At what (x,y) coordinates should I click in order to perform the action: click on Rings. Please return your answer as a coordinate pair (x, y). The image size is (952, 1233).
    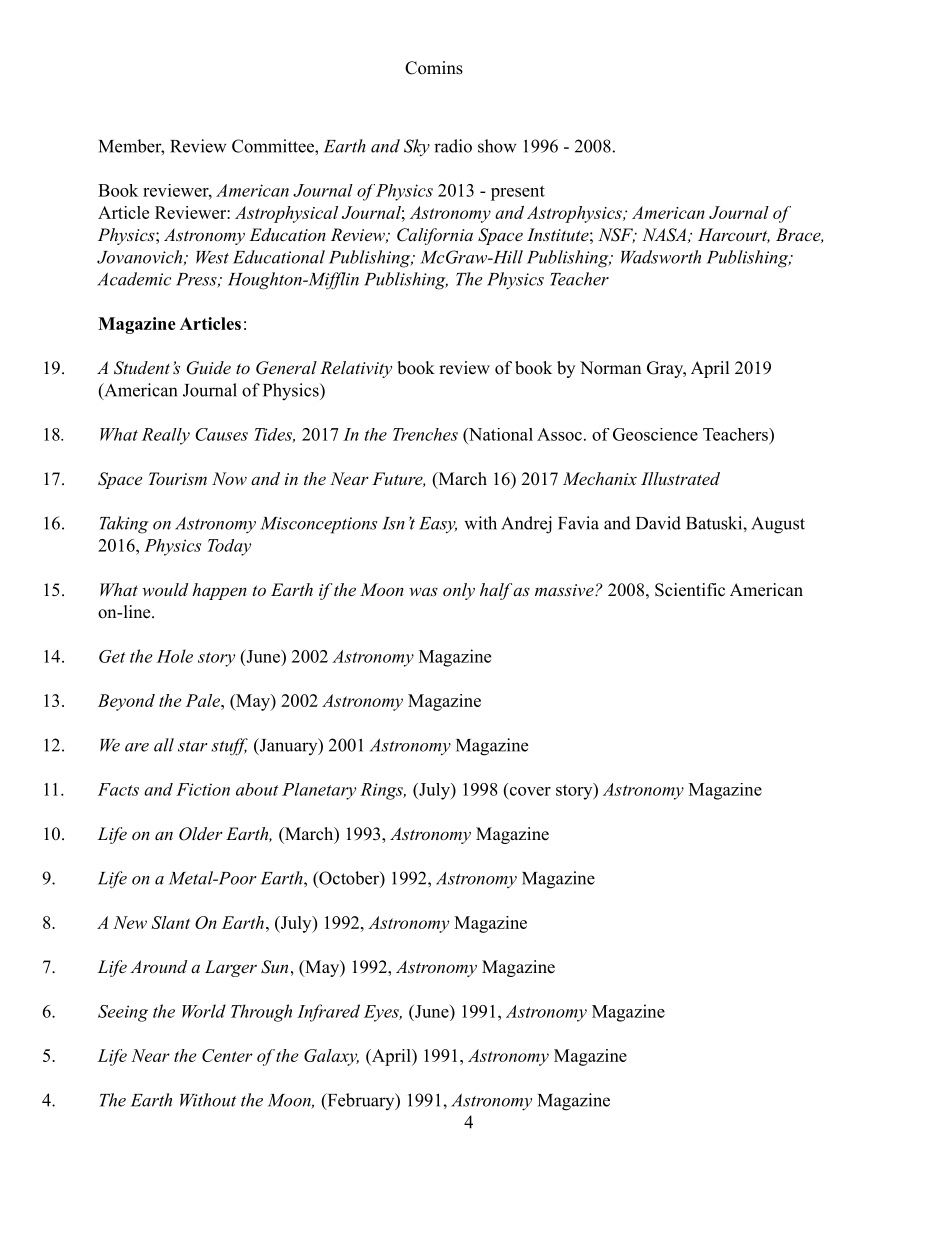
    Looking at the image, I should click on (382, 791).
